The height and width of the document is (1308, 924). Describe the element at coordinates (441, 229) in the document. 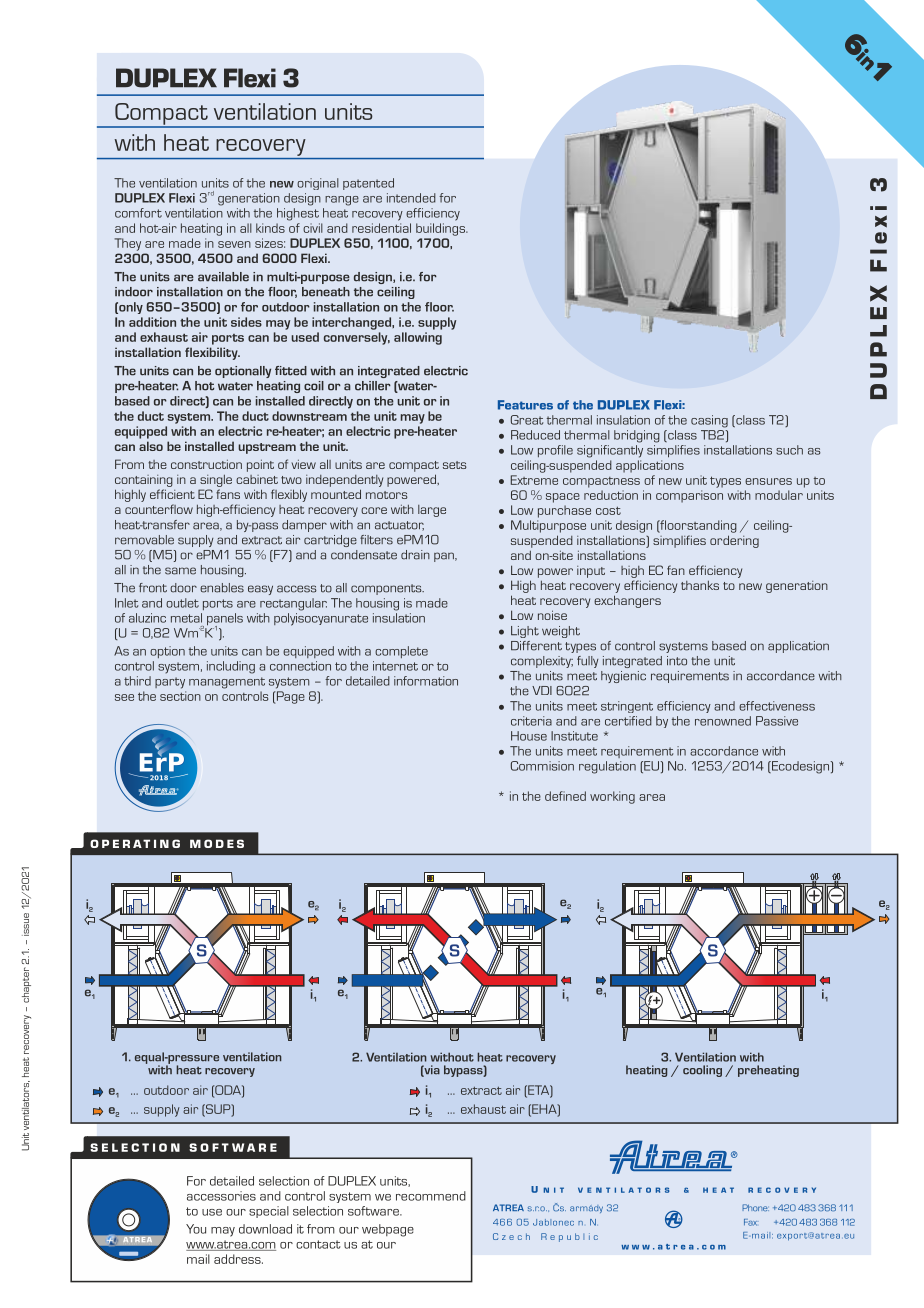

I see `buildings` at that location.
